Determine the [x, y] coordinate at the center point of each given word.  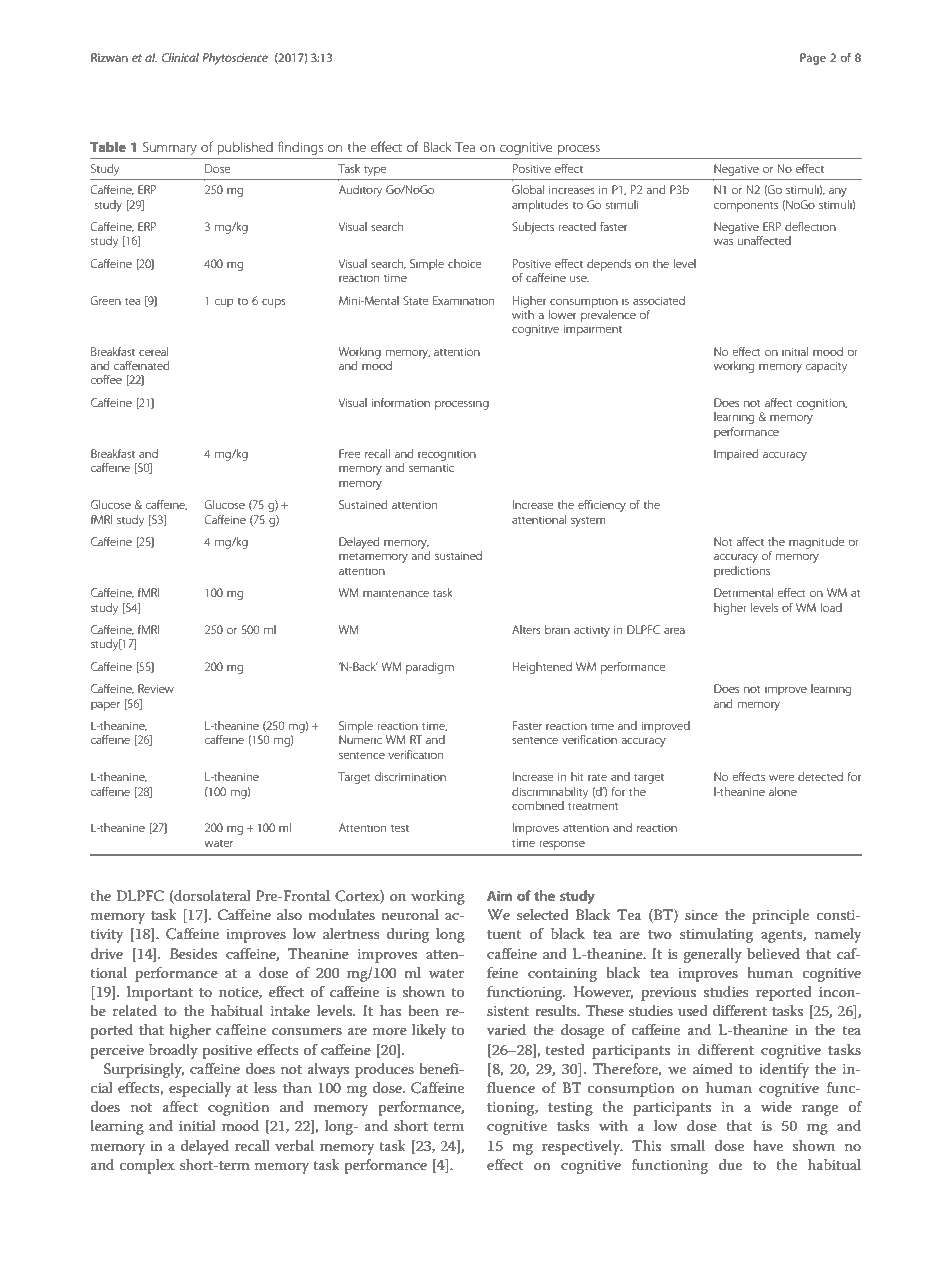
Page [813, 59]
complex [147, 1166]
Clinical [180, 57]
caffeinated [141, 365]
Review [156, 688]
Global [528, 189]
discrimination [410, 776]
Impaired [736, 454]
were [781, 777]
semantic [431, 467]
